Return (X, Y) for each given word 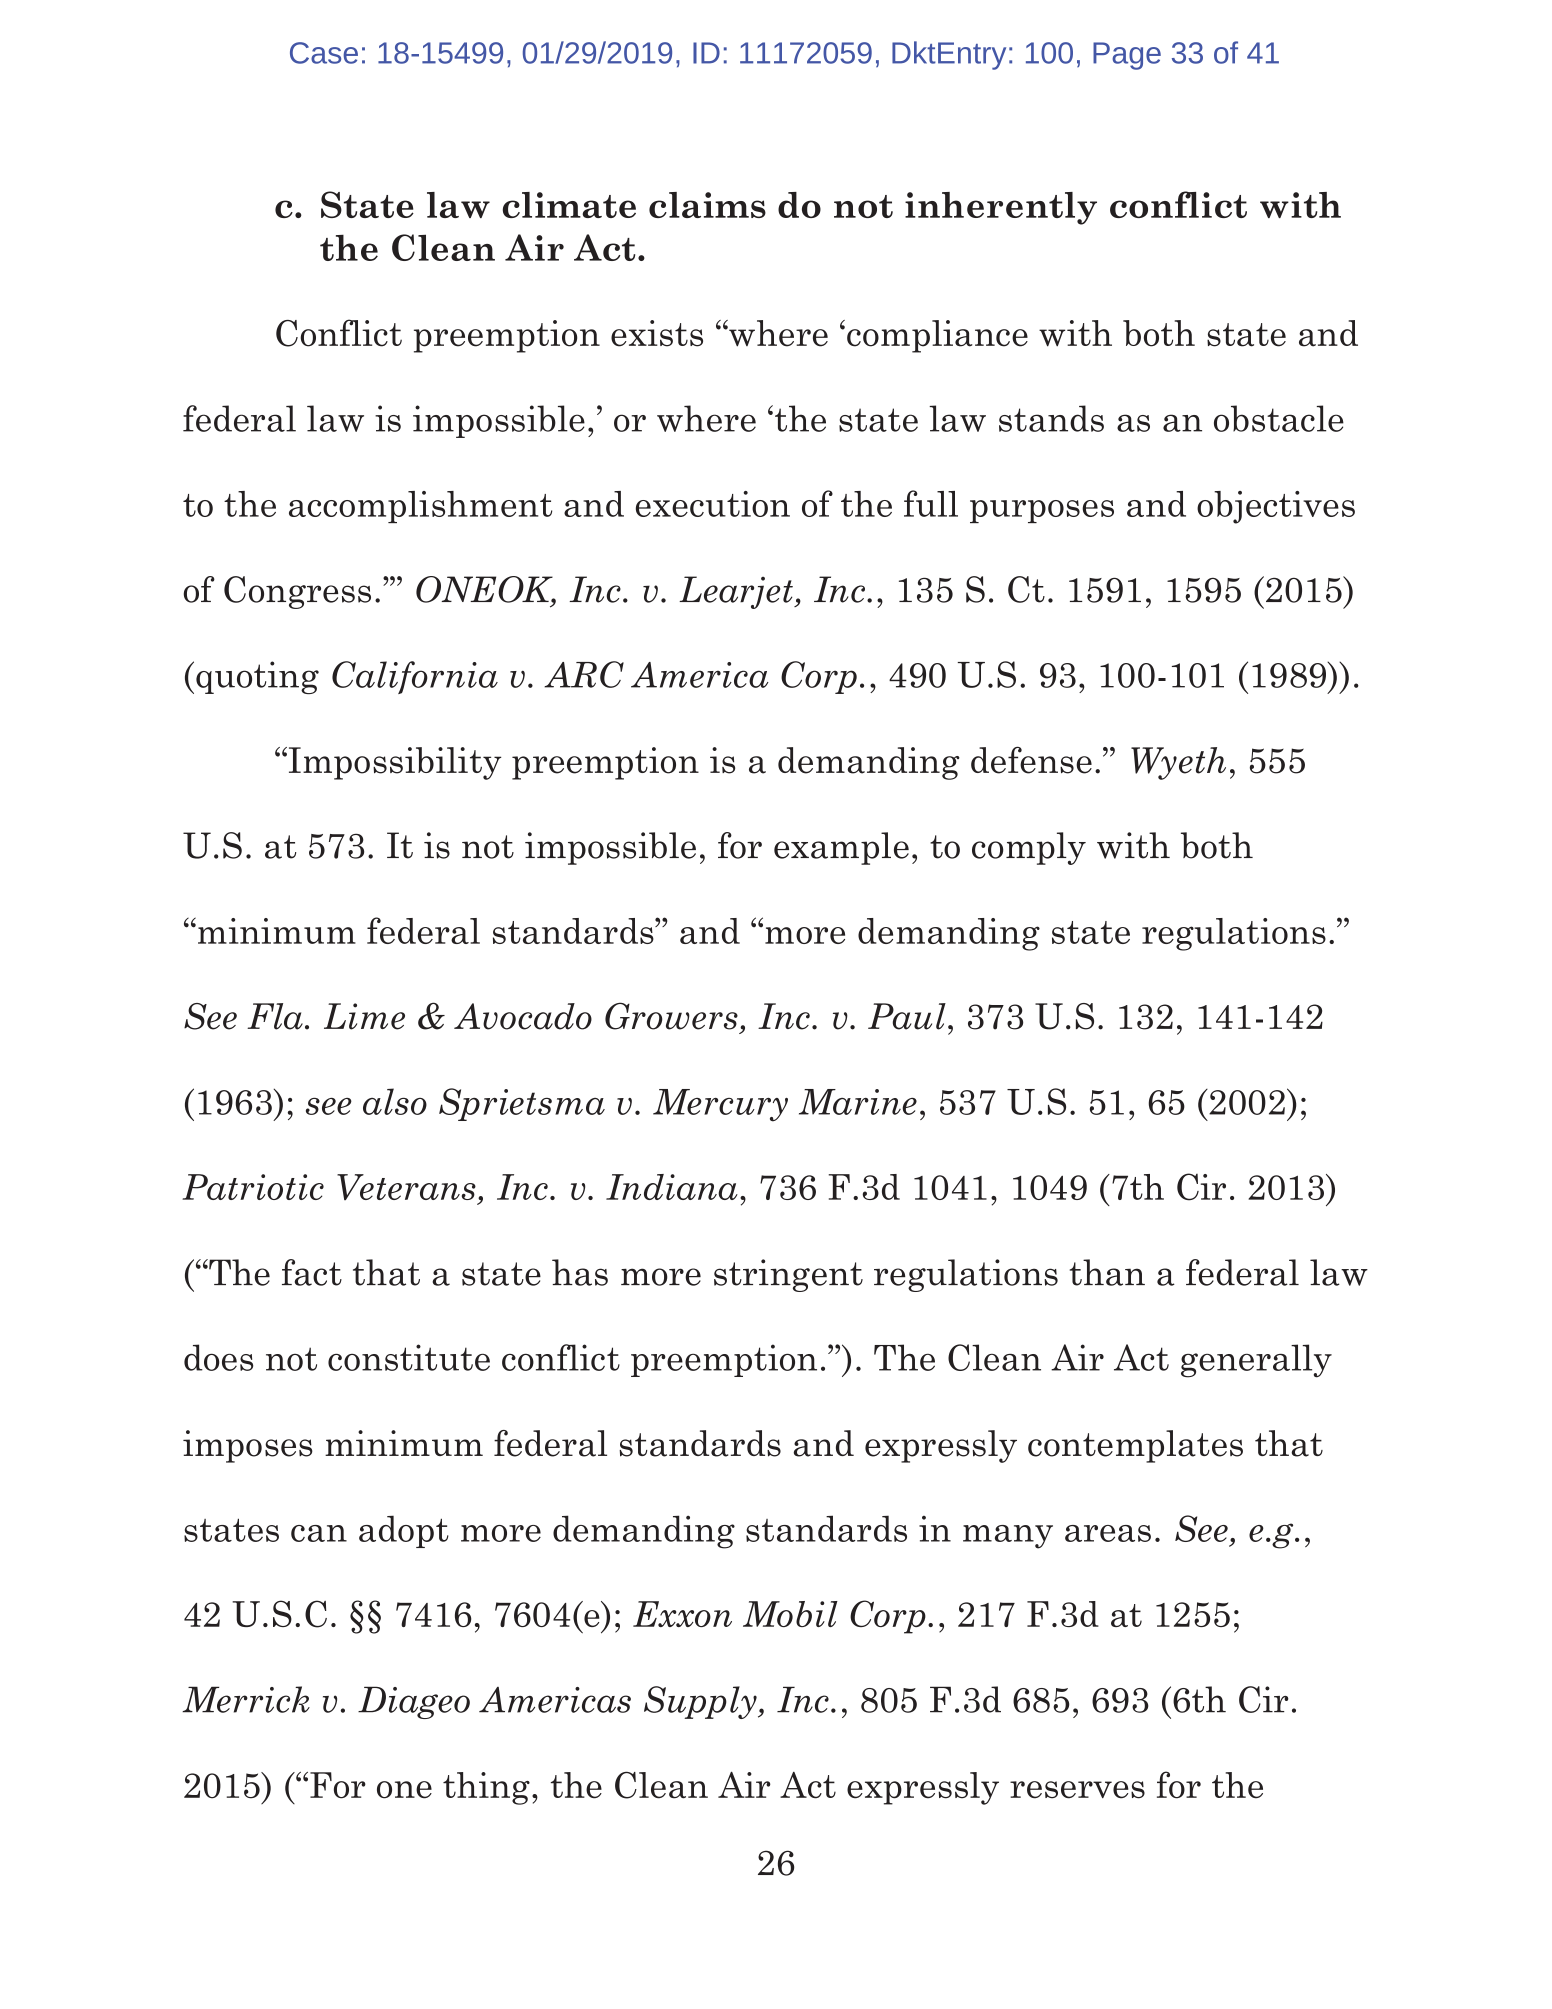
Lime (364, 1016)
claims (707, 205)
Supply (701, 1702)
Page (1127, 56)
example (841, 848)
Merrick (246, 1699)
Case (324, 53)
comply (1029, 848)
